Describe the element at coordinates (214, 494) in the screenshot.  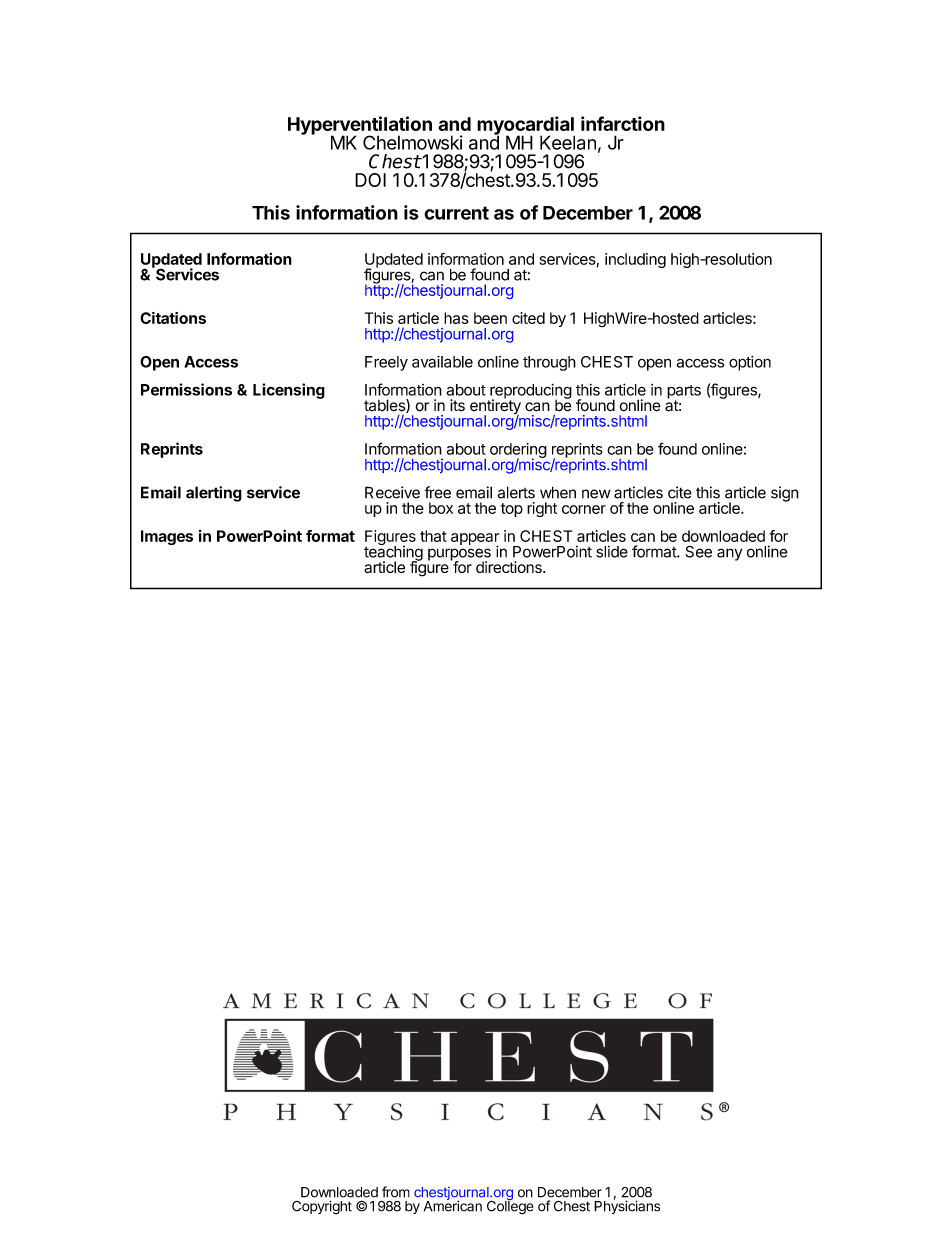
I see `alerting` at that location.
